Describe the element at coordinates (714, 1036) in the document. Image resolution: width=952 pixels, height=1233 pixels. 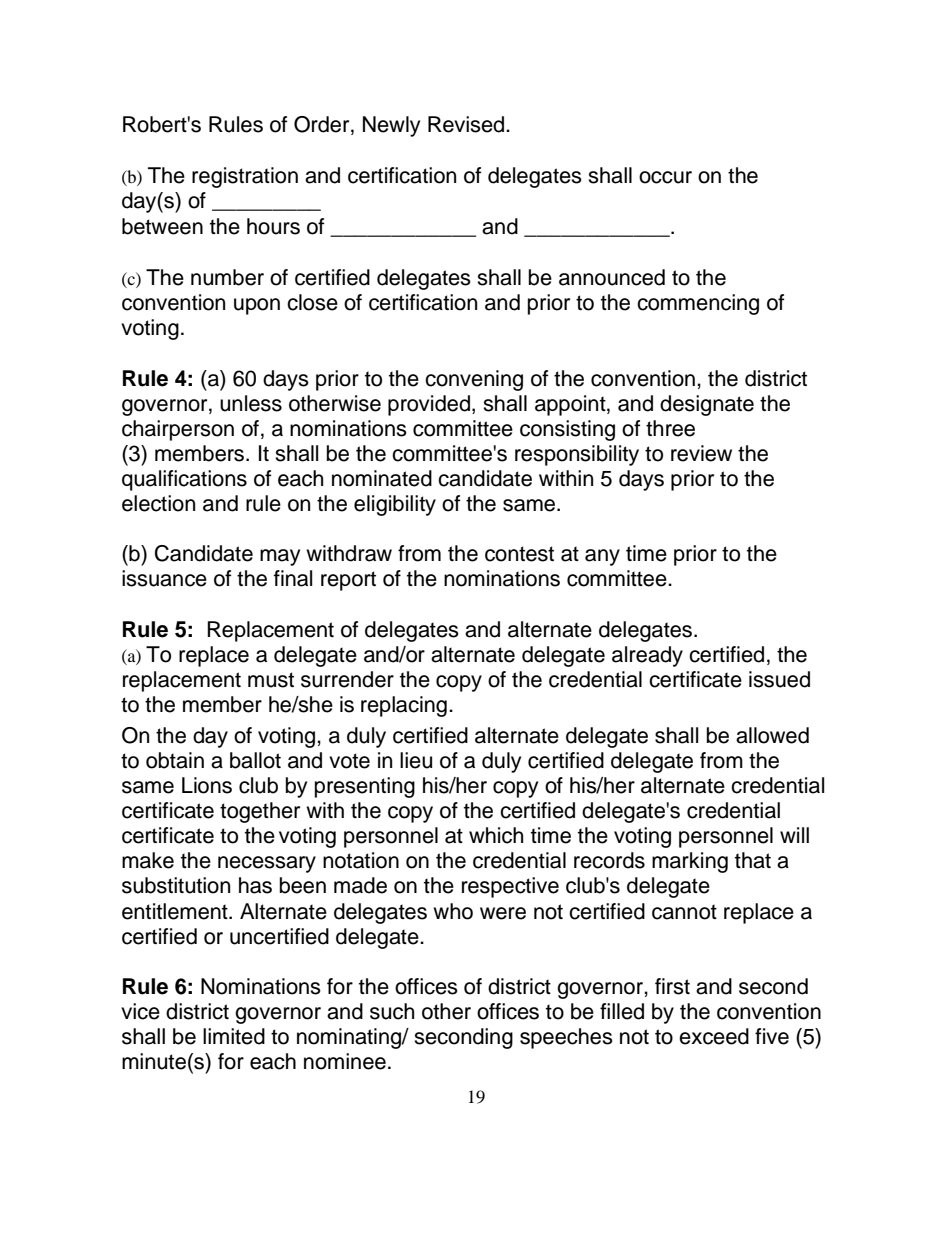
I see `exceed` at that location.
